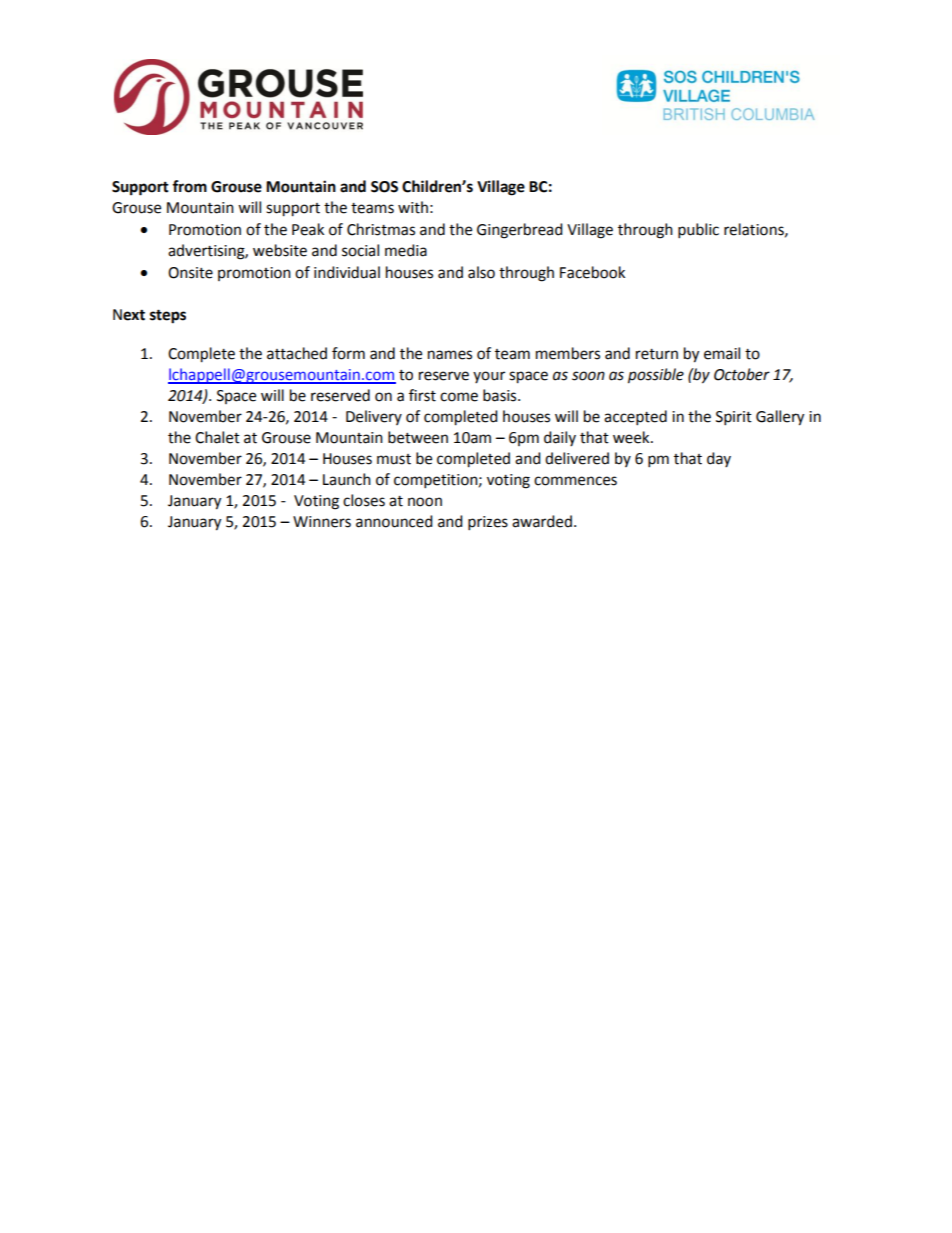 The width and height of the screenshot is (952, 1233). I want to click on prizes, so click(488, 523).
